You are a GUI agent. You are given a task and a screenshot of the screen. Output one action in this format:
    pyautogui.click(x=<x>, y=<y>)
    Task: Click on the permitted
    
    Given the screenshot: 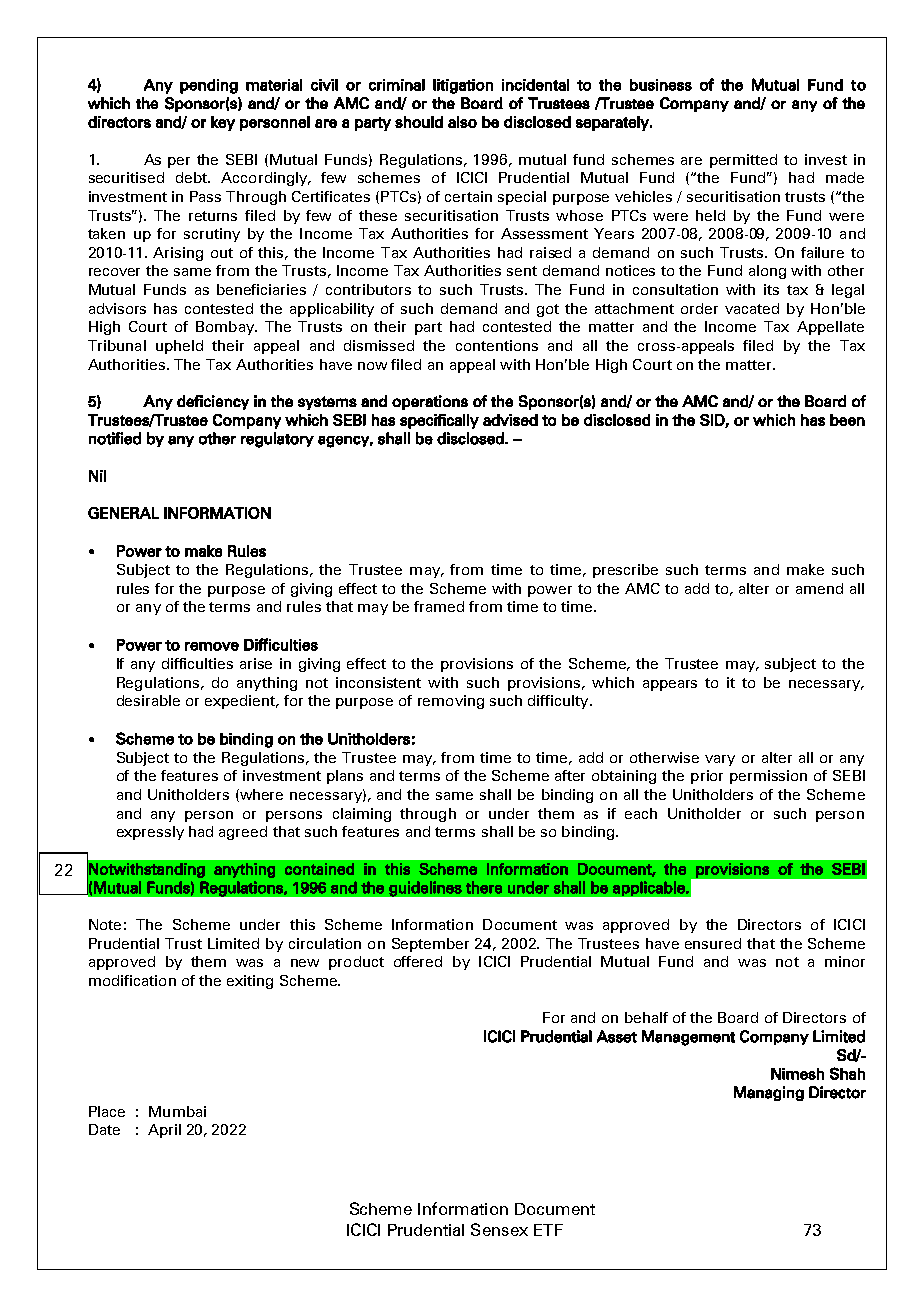 What is the action you would take?
    pyautogui.click(x=743, y=161)
